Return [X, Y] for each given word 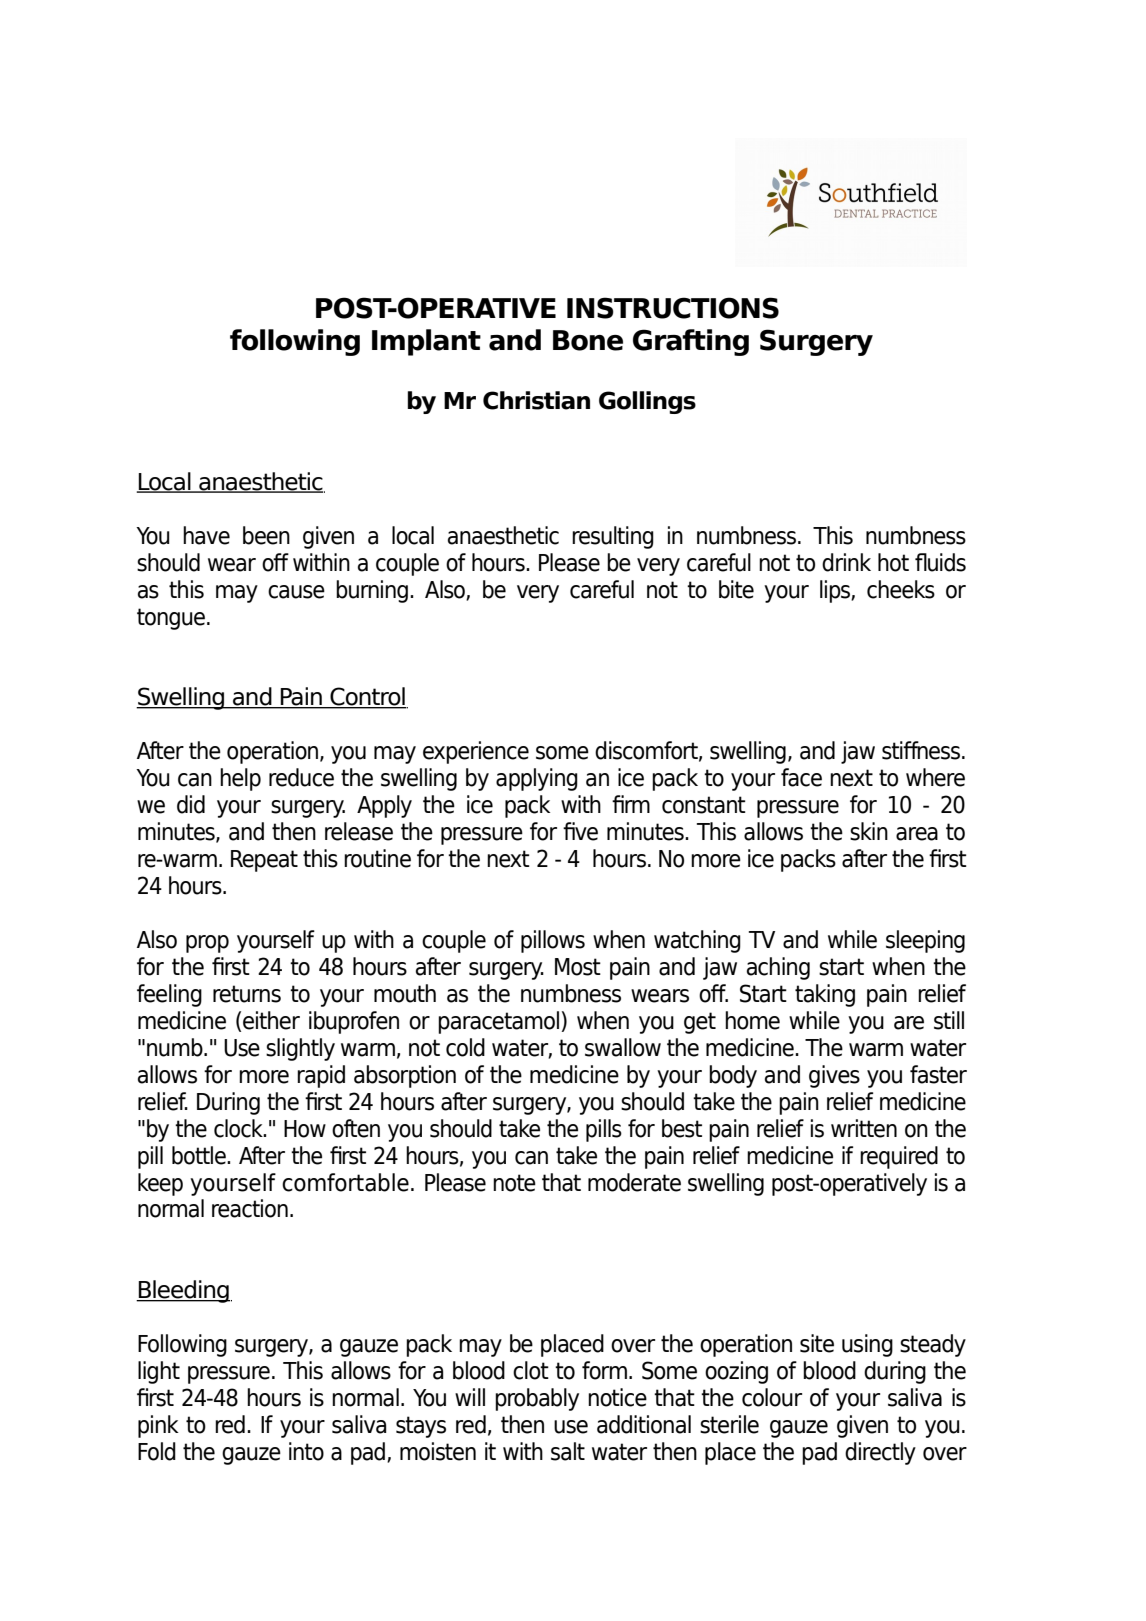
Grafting [691, 342]
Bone [588, 340]
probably [537, 1399]
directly [880, 1453]
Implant [426, 342]
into [306, 1451]
